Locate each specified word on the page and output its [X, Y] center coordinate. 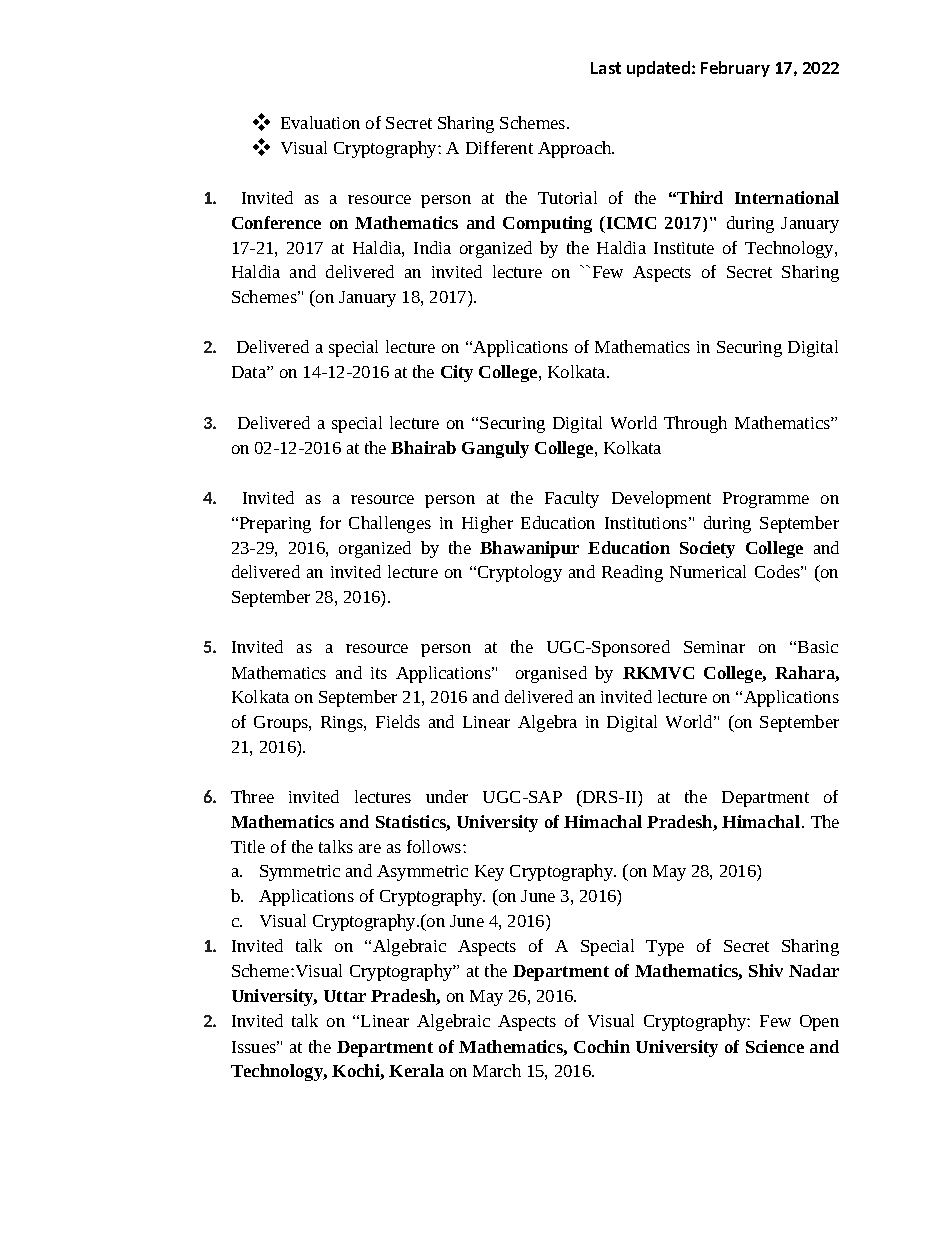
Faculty [572, 499]
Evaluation [320, 122]
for [330, 522]
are [370, 848]
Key [489, 873]
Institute [684, 248]
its [379, 673]
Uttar [345, 996]
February [735, 69]
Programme [766, 500]
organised [551, 674]
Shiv [766, 970]
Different [499, 147]
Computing [547, 224]
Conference [276, 222]
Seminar [714, 647]
